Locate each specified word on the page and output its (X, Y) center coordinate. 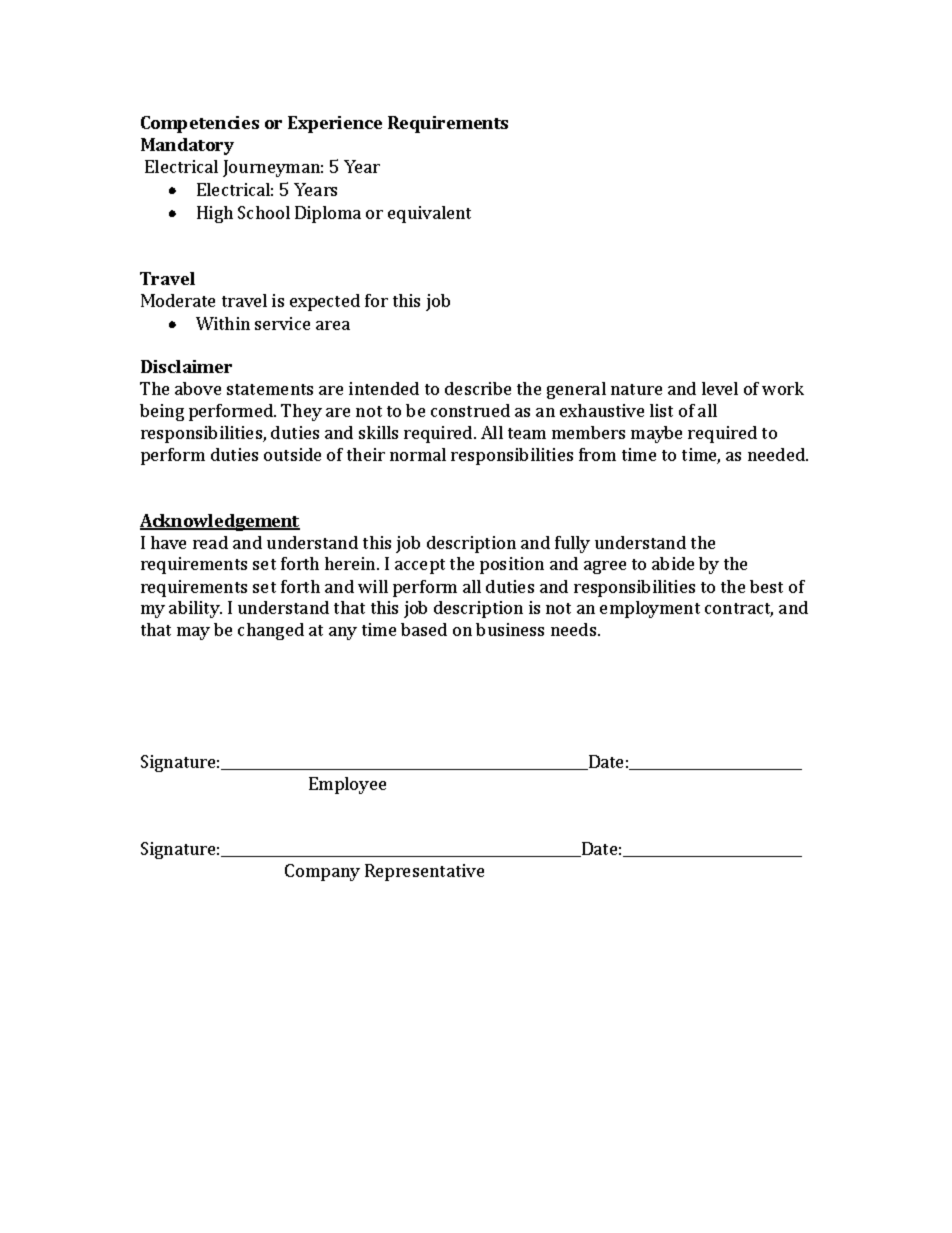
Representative (424, 872)
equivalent (429, 214)
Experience (335, 124)
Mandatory (187, 146)
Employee (347, 785)
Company (322, 872)
